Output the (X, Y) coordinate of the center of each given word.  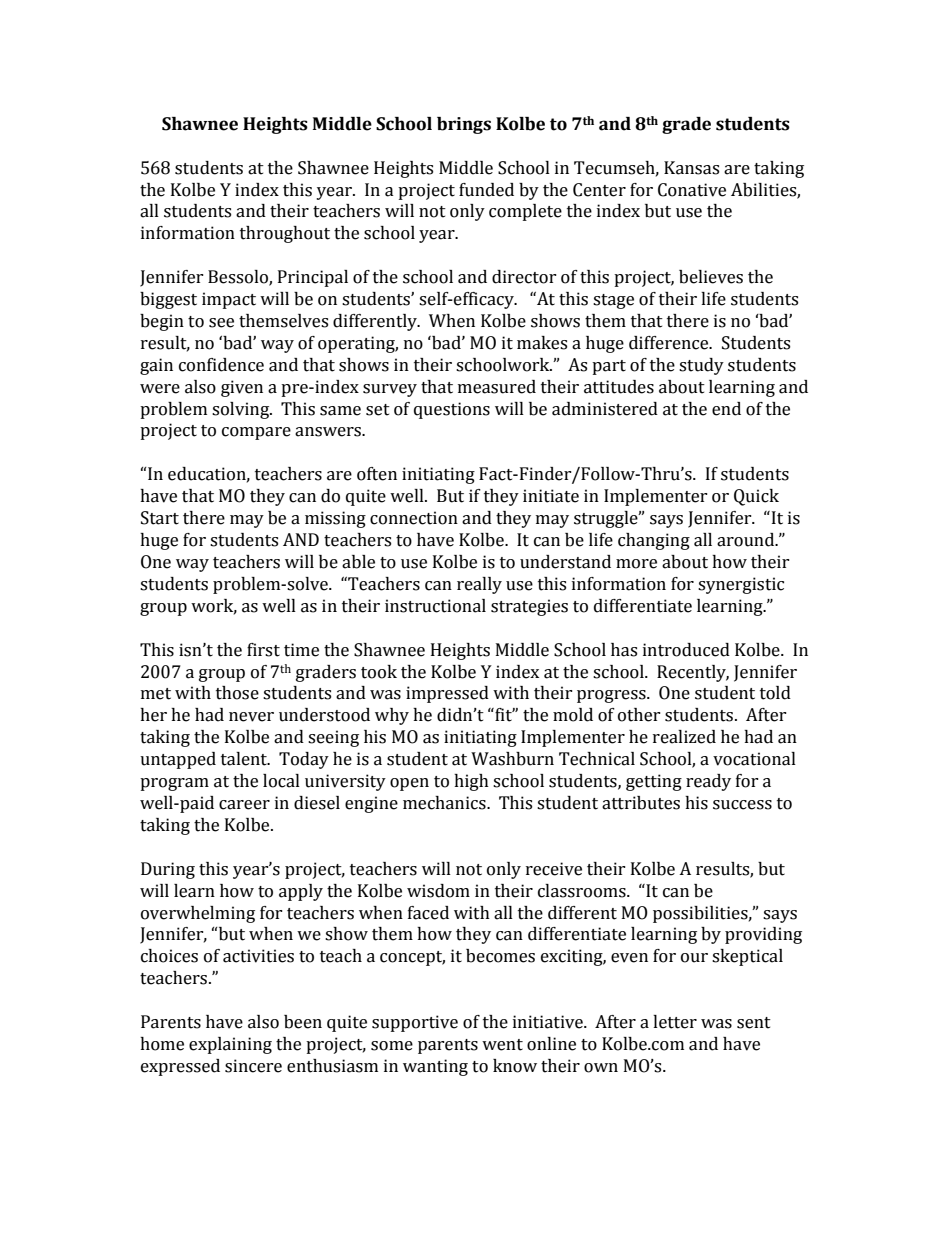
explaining (230, 1045)
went (502, 1045)
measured (497, 387)
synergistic (741, 585)
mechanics (445, 803)
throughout (285, 234)
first (263, 650)
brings (464, 125)
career (244, 805)
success (742, 805)
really (479, 585)
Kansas (691, 168)
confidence (221, 365)
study (701, 366)
